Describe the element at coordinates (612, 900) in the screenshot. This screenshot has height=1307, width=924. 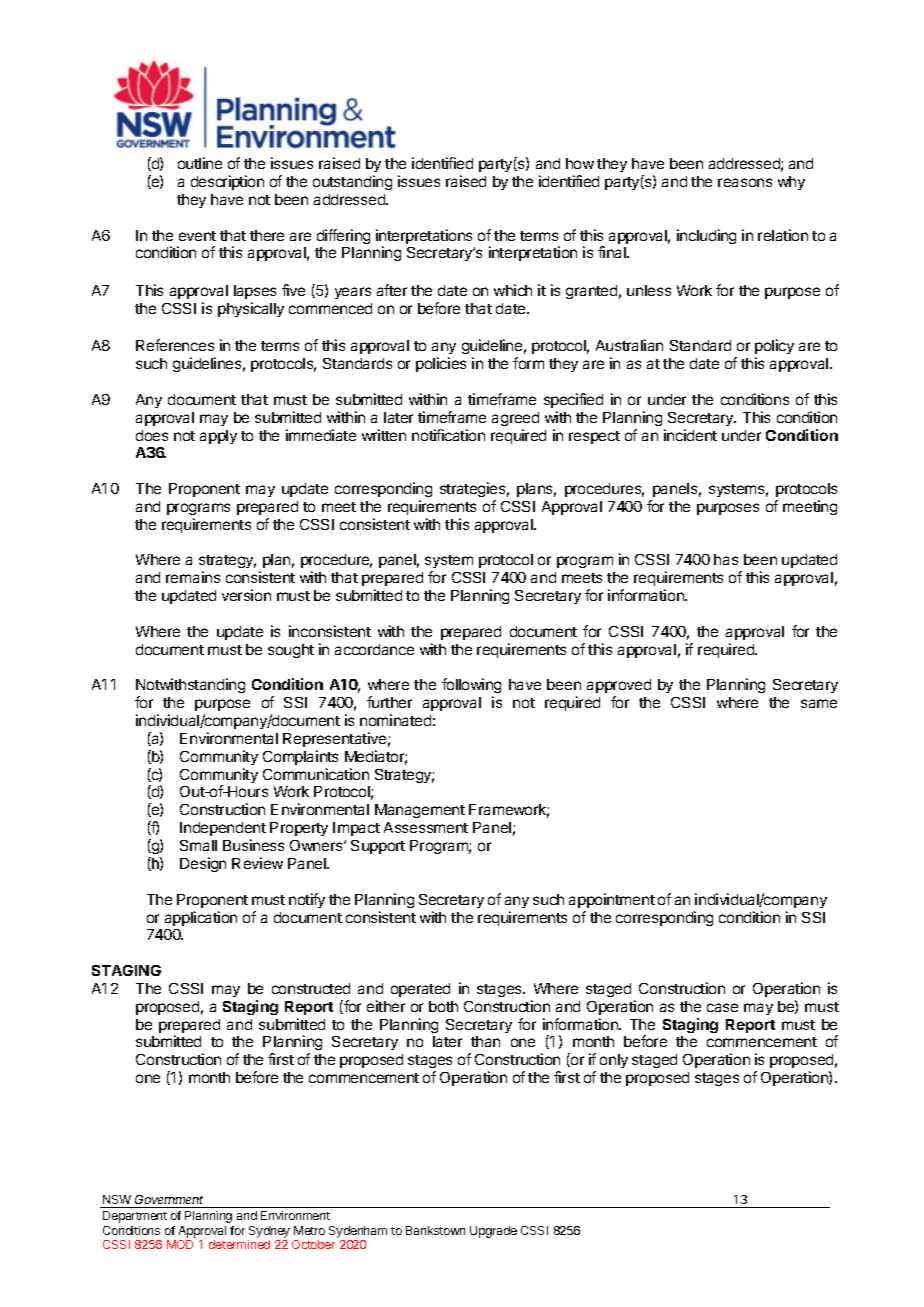
I see `appointment` at that location.
